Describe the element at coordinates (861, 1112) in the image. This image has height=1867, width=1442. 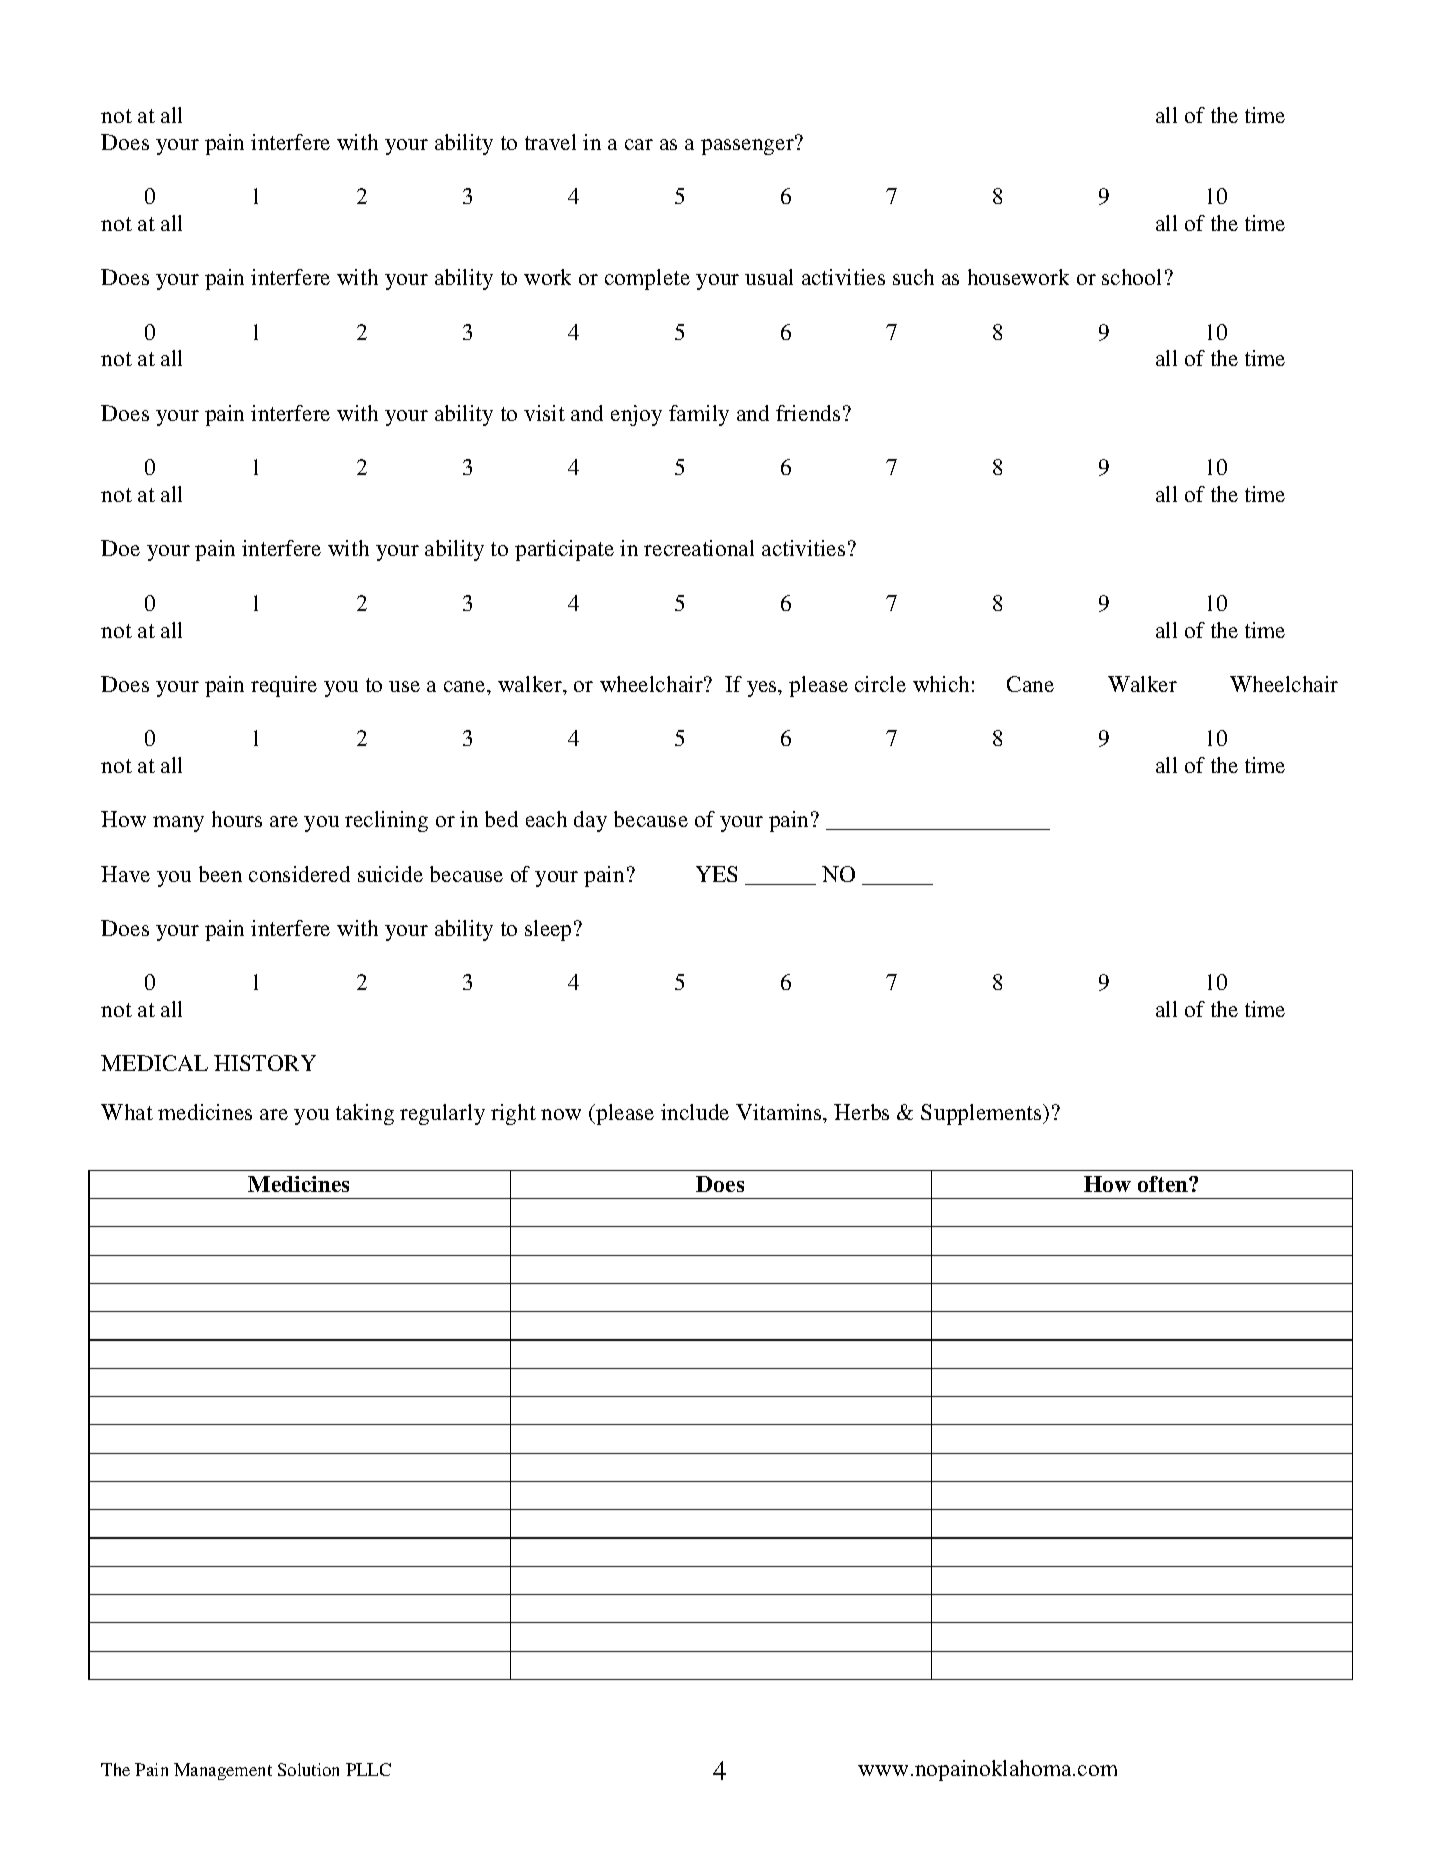
I see `Herbs` at that location.
